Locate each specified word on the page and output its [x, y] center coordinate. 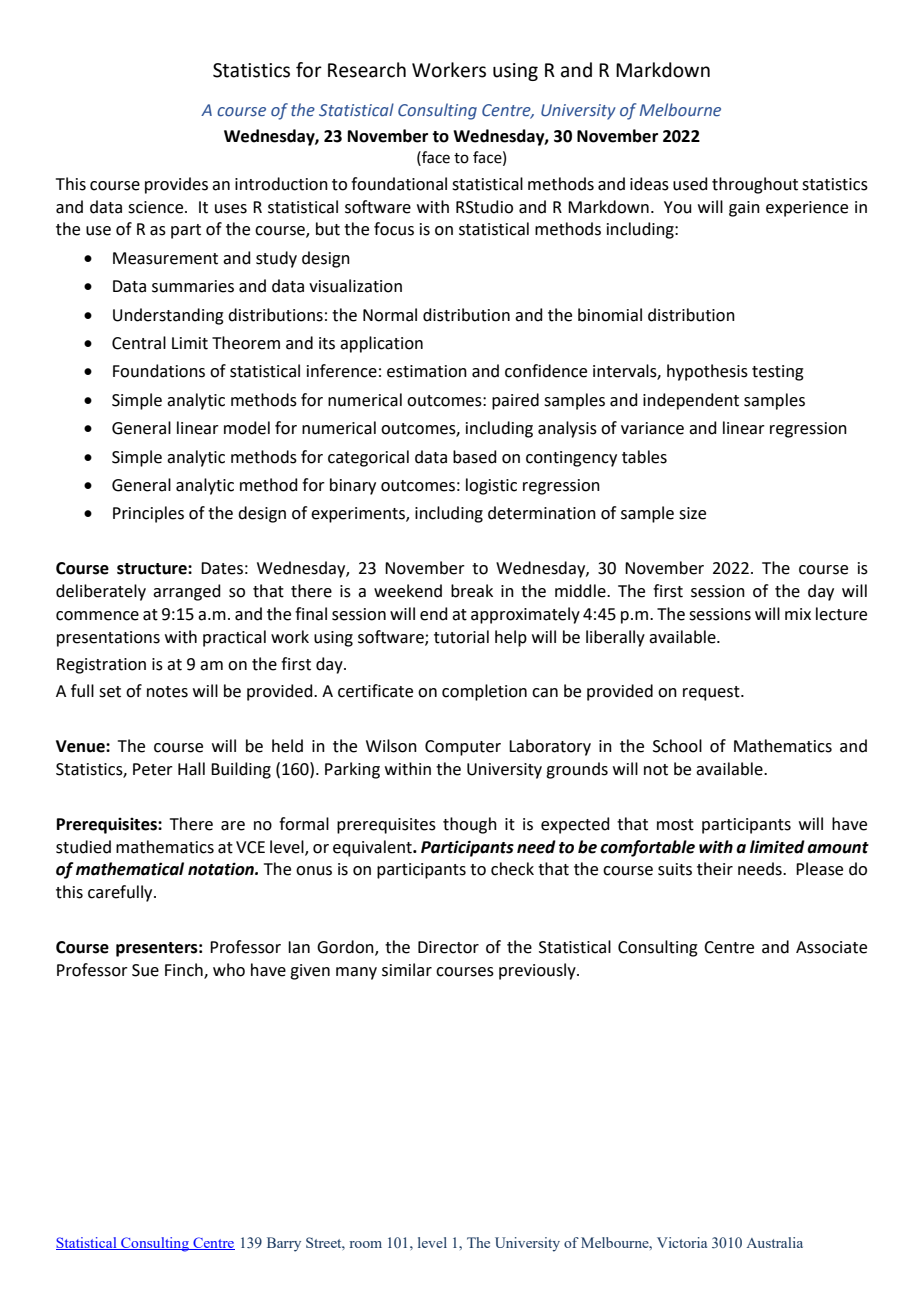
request [712, 693]
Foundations [159, 371]
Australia [774, 1242]
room [366, 1244]
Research [367, 70]
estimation [427, 371]
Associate [831, 947]
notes [167, 692]
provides [176, 185]
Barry [284, 1244]
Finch [185, 970]
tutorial [461, 637]
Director [448, 947]
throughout [755, 185]
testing [778, 373]
